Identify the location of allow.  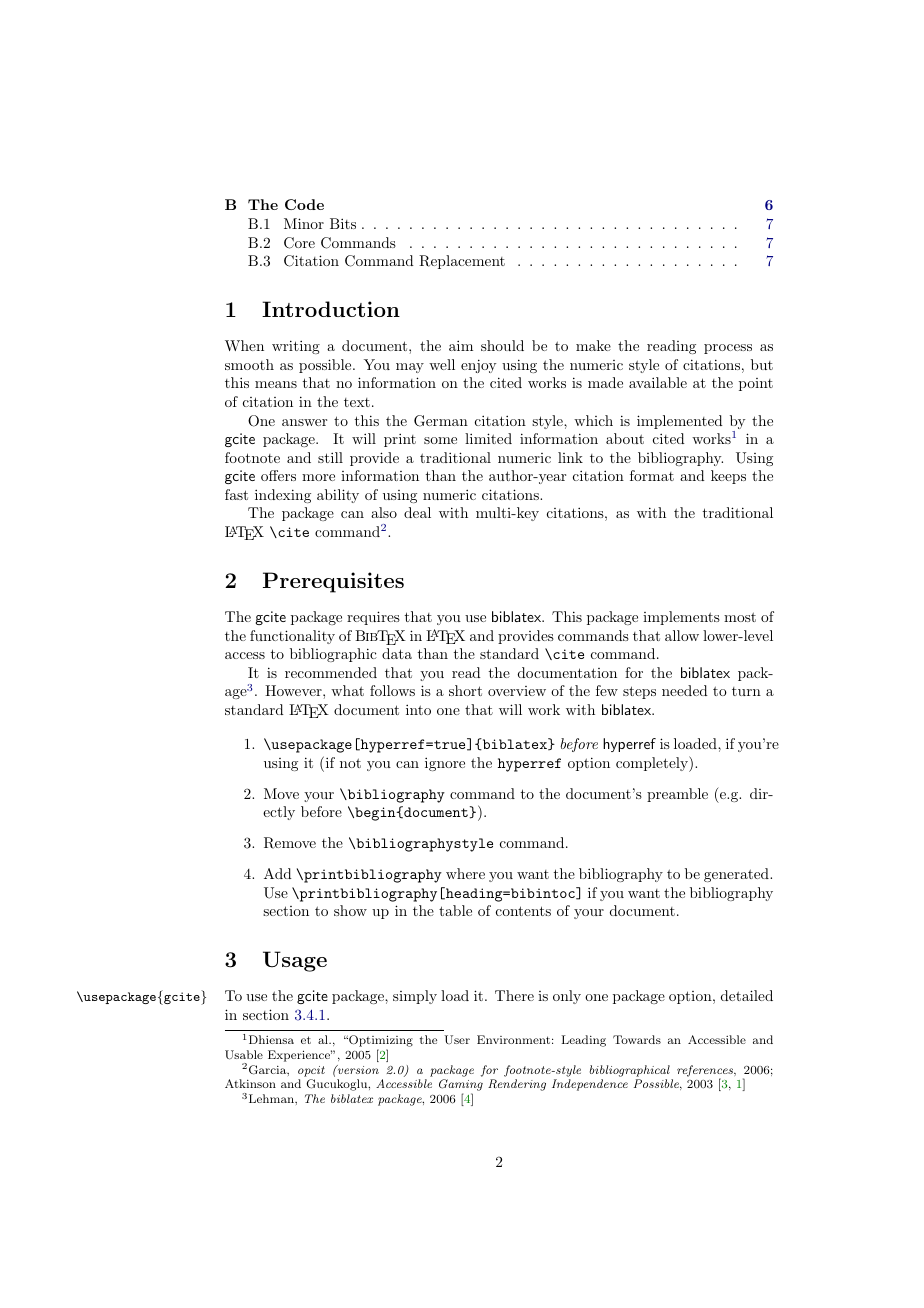
(682, 635).
